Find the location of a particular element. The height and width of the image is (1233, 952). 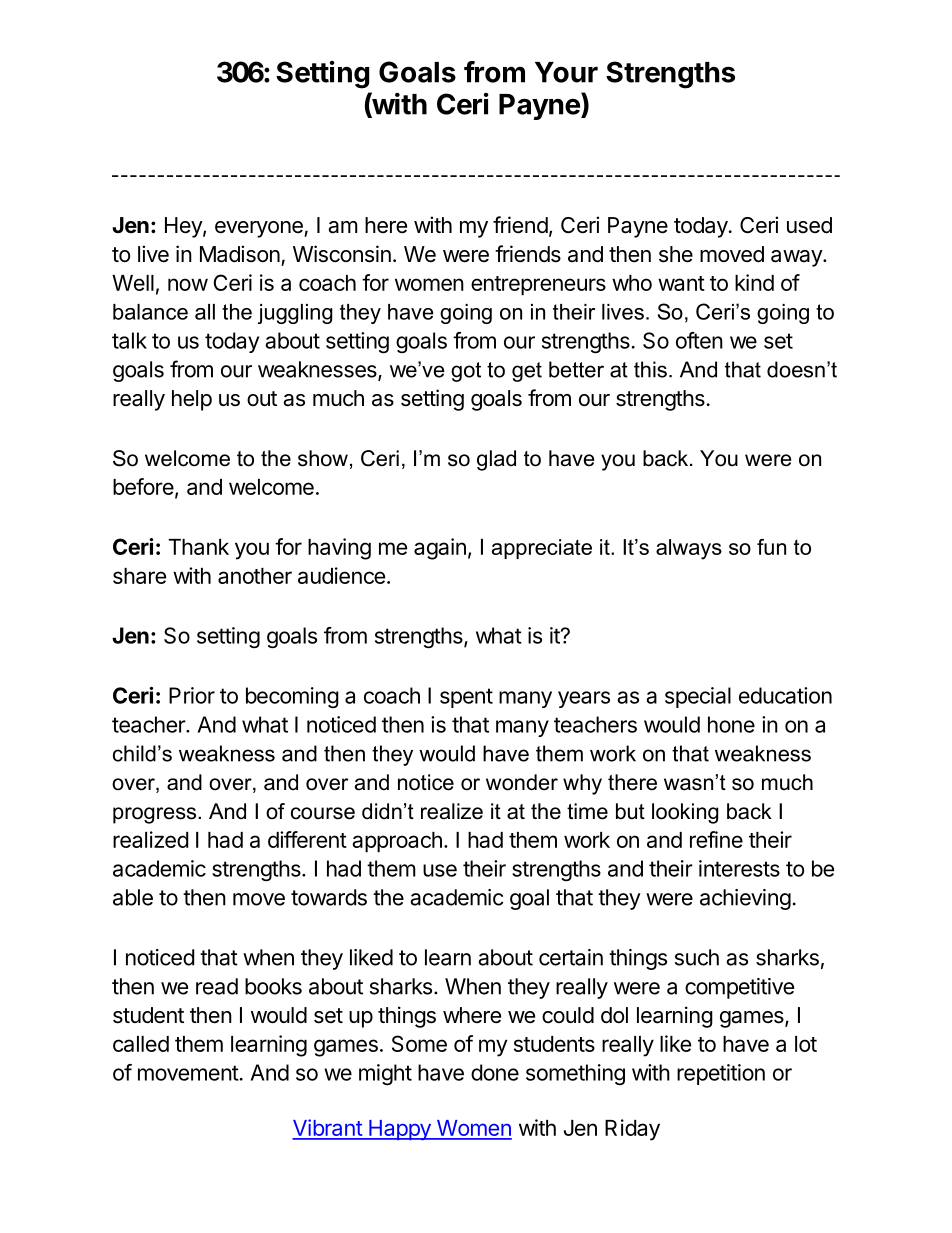

called is located at coordinates (141, 1044).
